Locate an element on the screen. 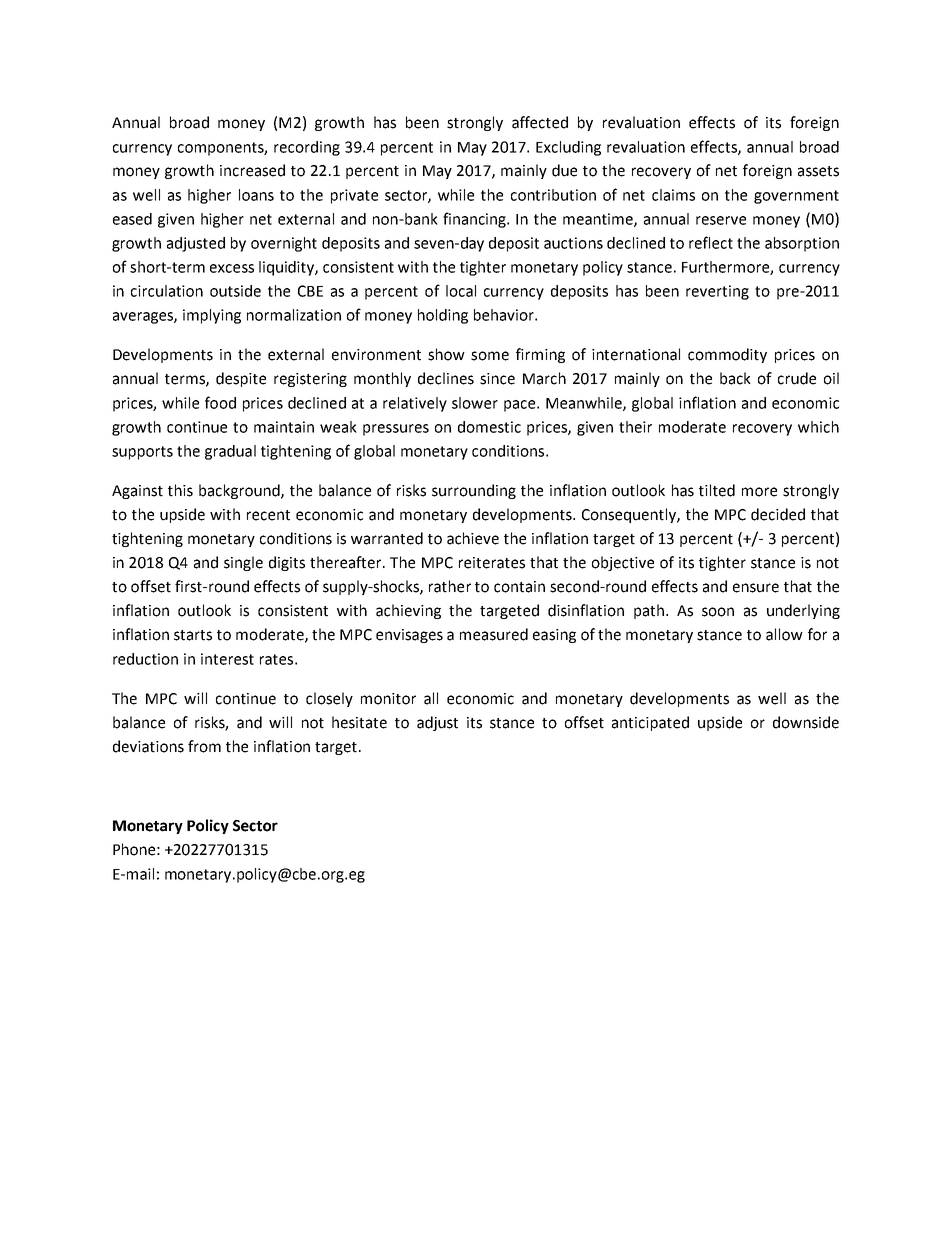  assets is located at coordinates (818, 171).
